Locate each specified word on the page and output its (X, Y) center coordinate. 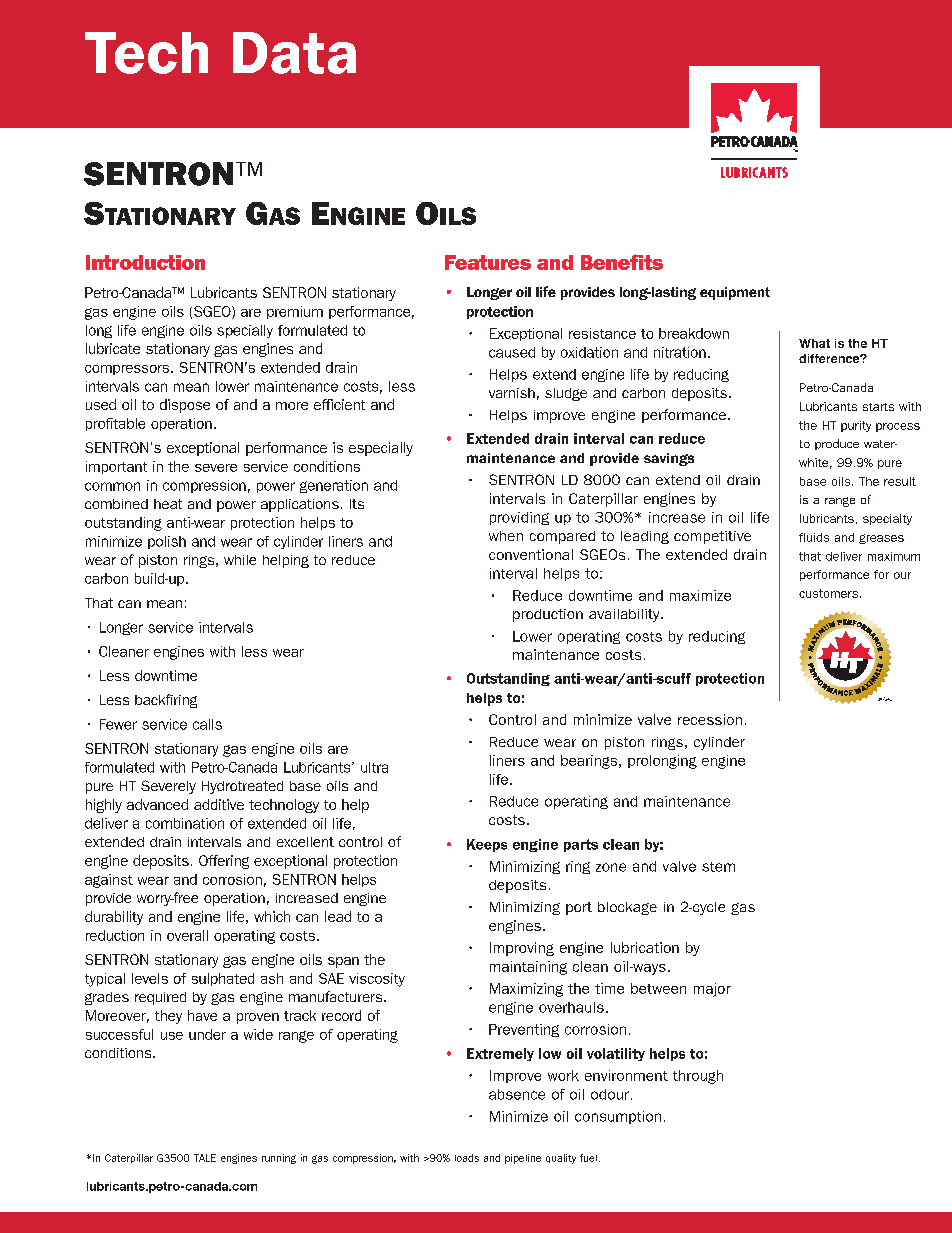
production (548, 615)
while (240, 560)
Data (294, 53)
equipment (735, 293)
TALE (205, 1158)
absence (517, 1094)
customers (828, 593)
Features (488, 262)
